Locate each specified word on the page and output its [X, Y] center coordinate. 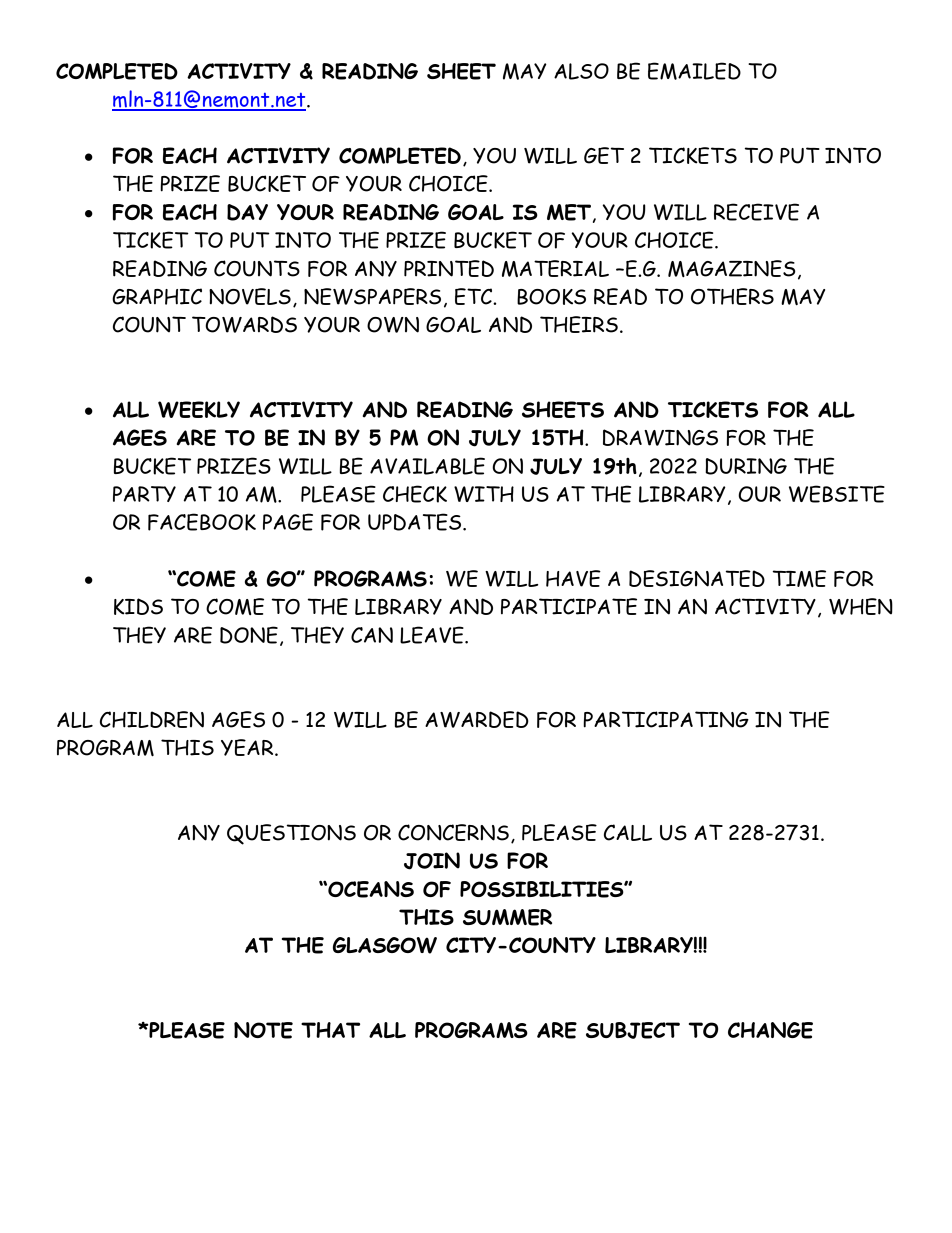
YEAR [248, 747]
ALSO [581, 71]
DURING [746, 466]
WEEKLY [199, 409]
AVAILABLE [427, 466]
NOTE [263, 1030]
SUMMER [507, 917]
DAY [247, 212]
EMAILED [694, 71]
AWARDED [477, 719]
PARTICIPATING [666, 719]
